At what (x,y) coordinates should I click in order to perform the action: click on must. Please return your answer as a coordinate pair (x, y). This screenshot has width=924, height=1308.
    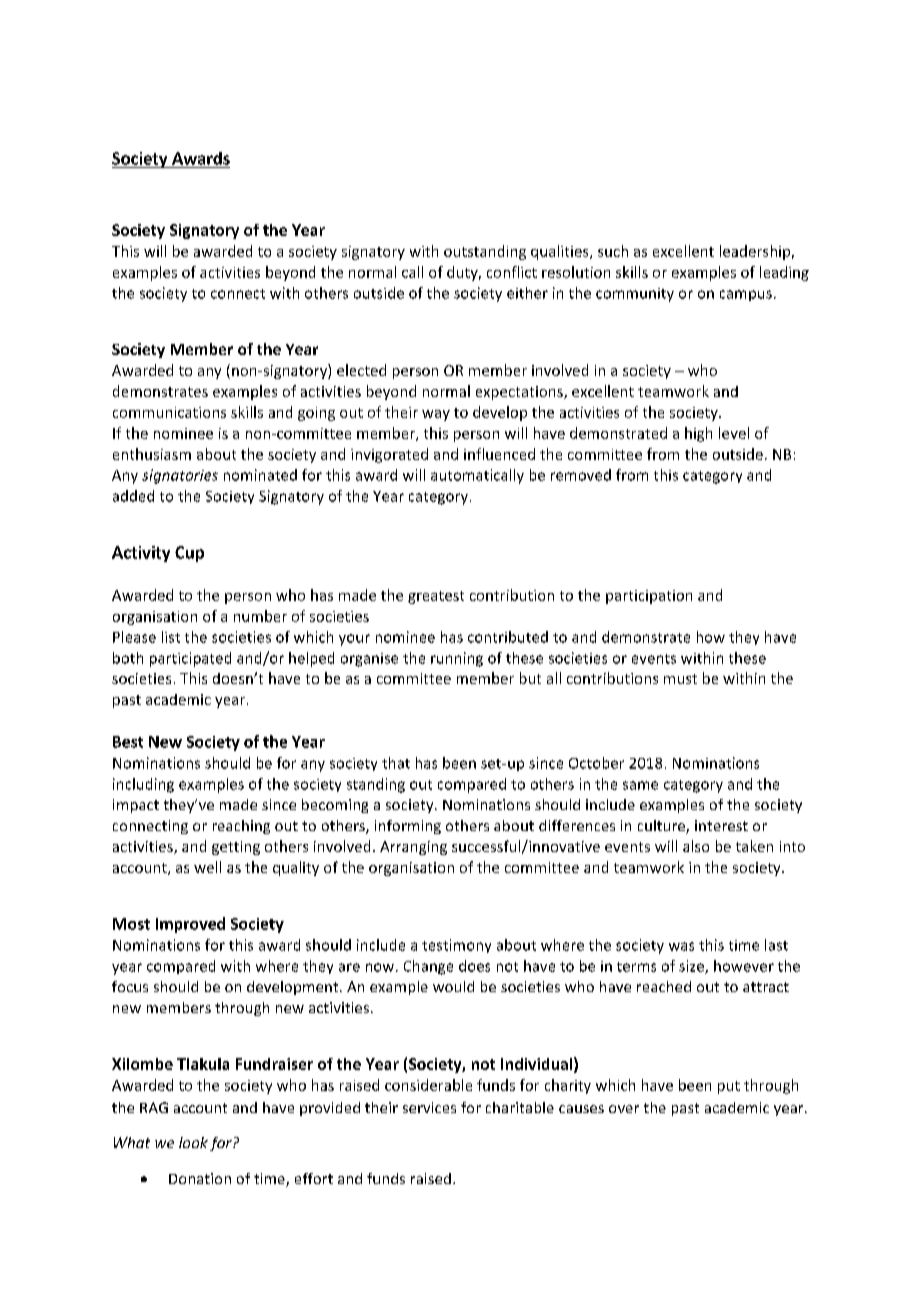
    Looking at the image, I should click on (680, 679).
